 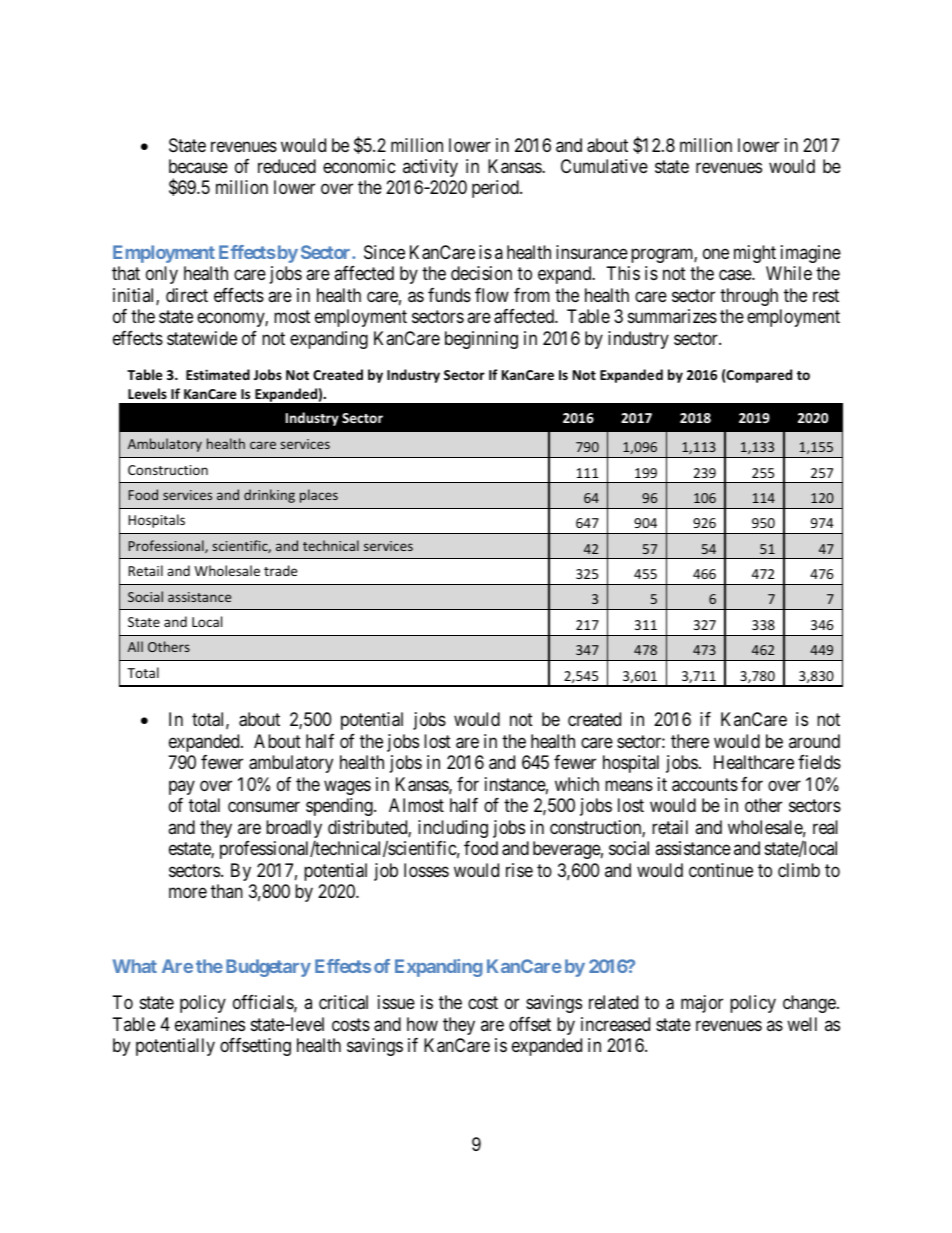 What do you see at coordinates (210, 1024) in the image?
I see `examines` at bounding box center [210, 1024].
